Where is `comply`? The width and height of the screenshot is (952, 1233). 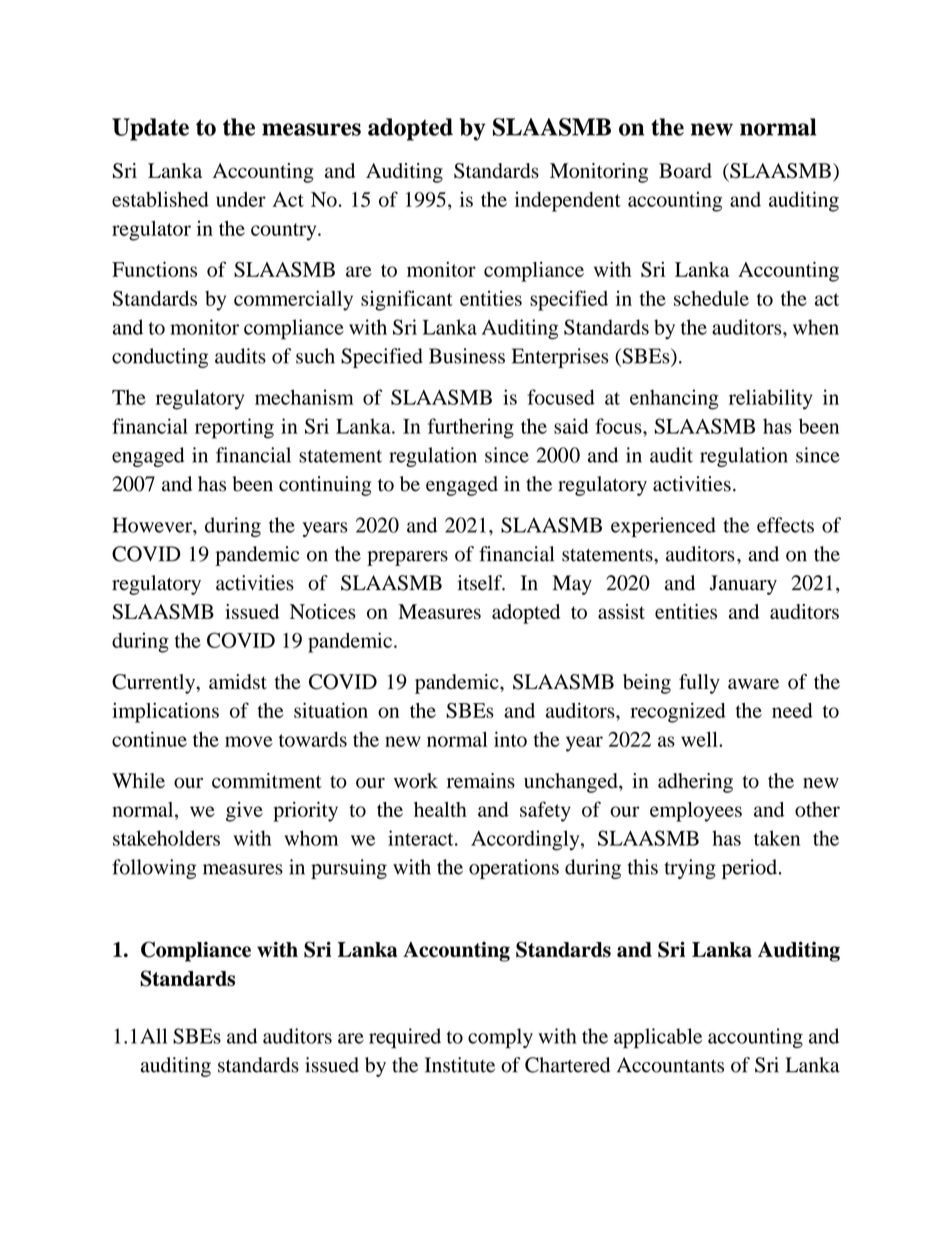 comply is located at coordinates (500, 1038).
